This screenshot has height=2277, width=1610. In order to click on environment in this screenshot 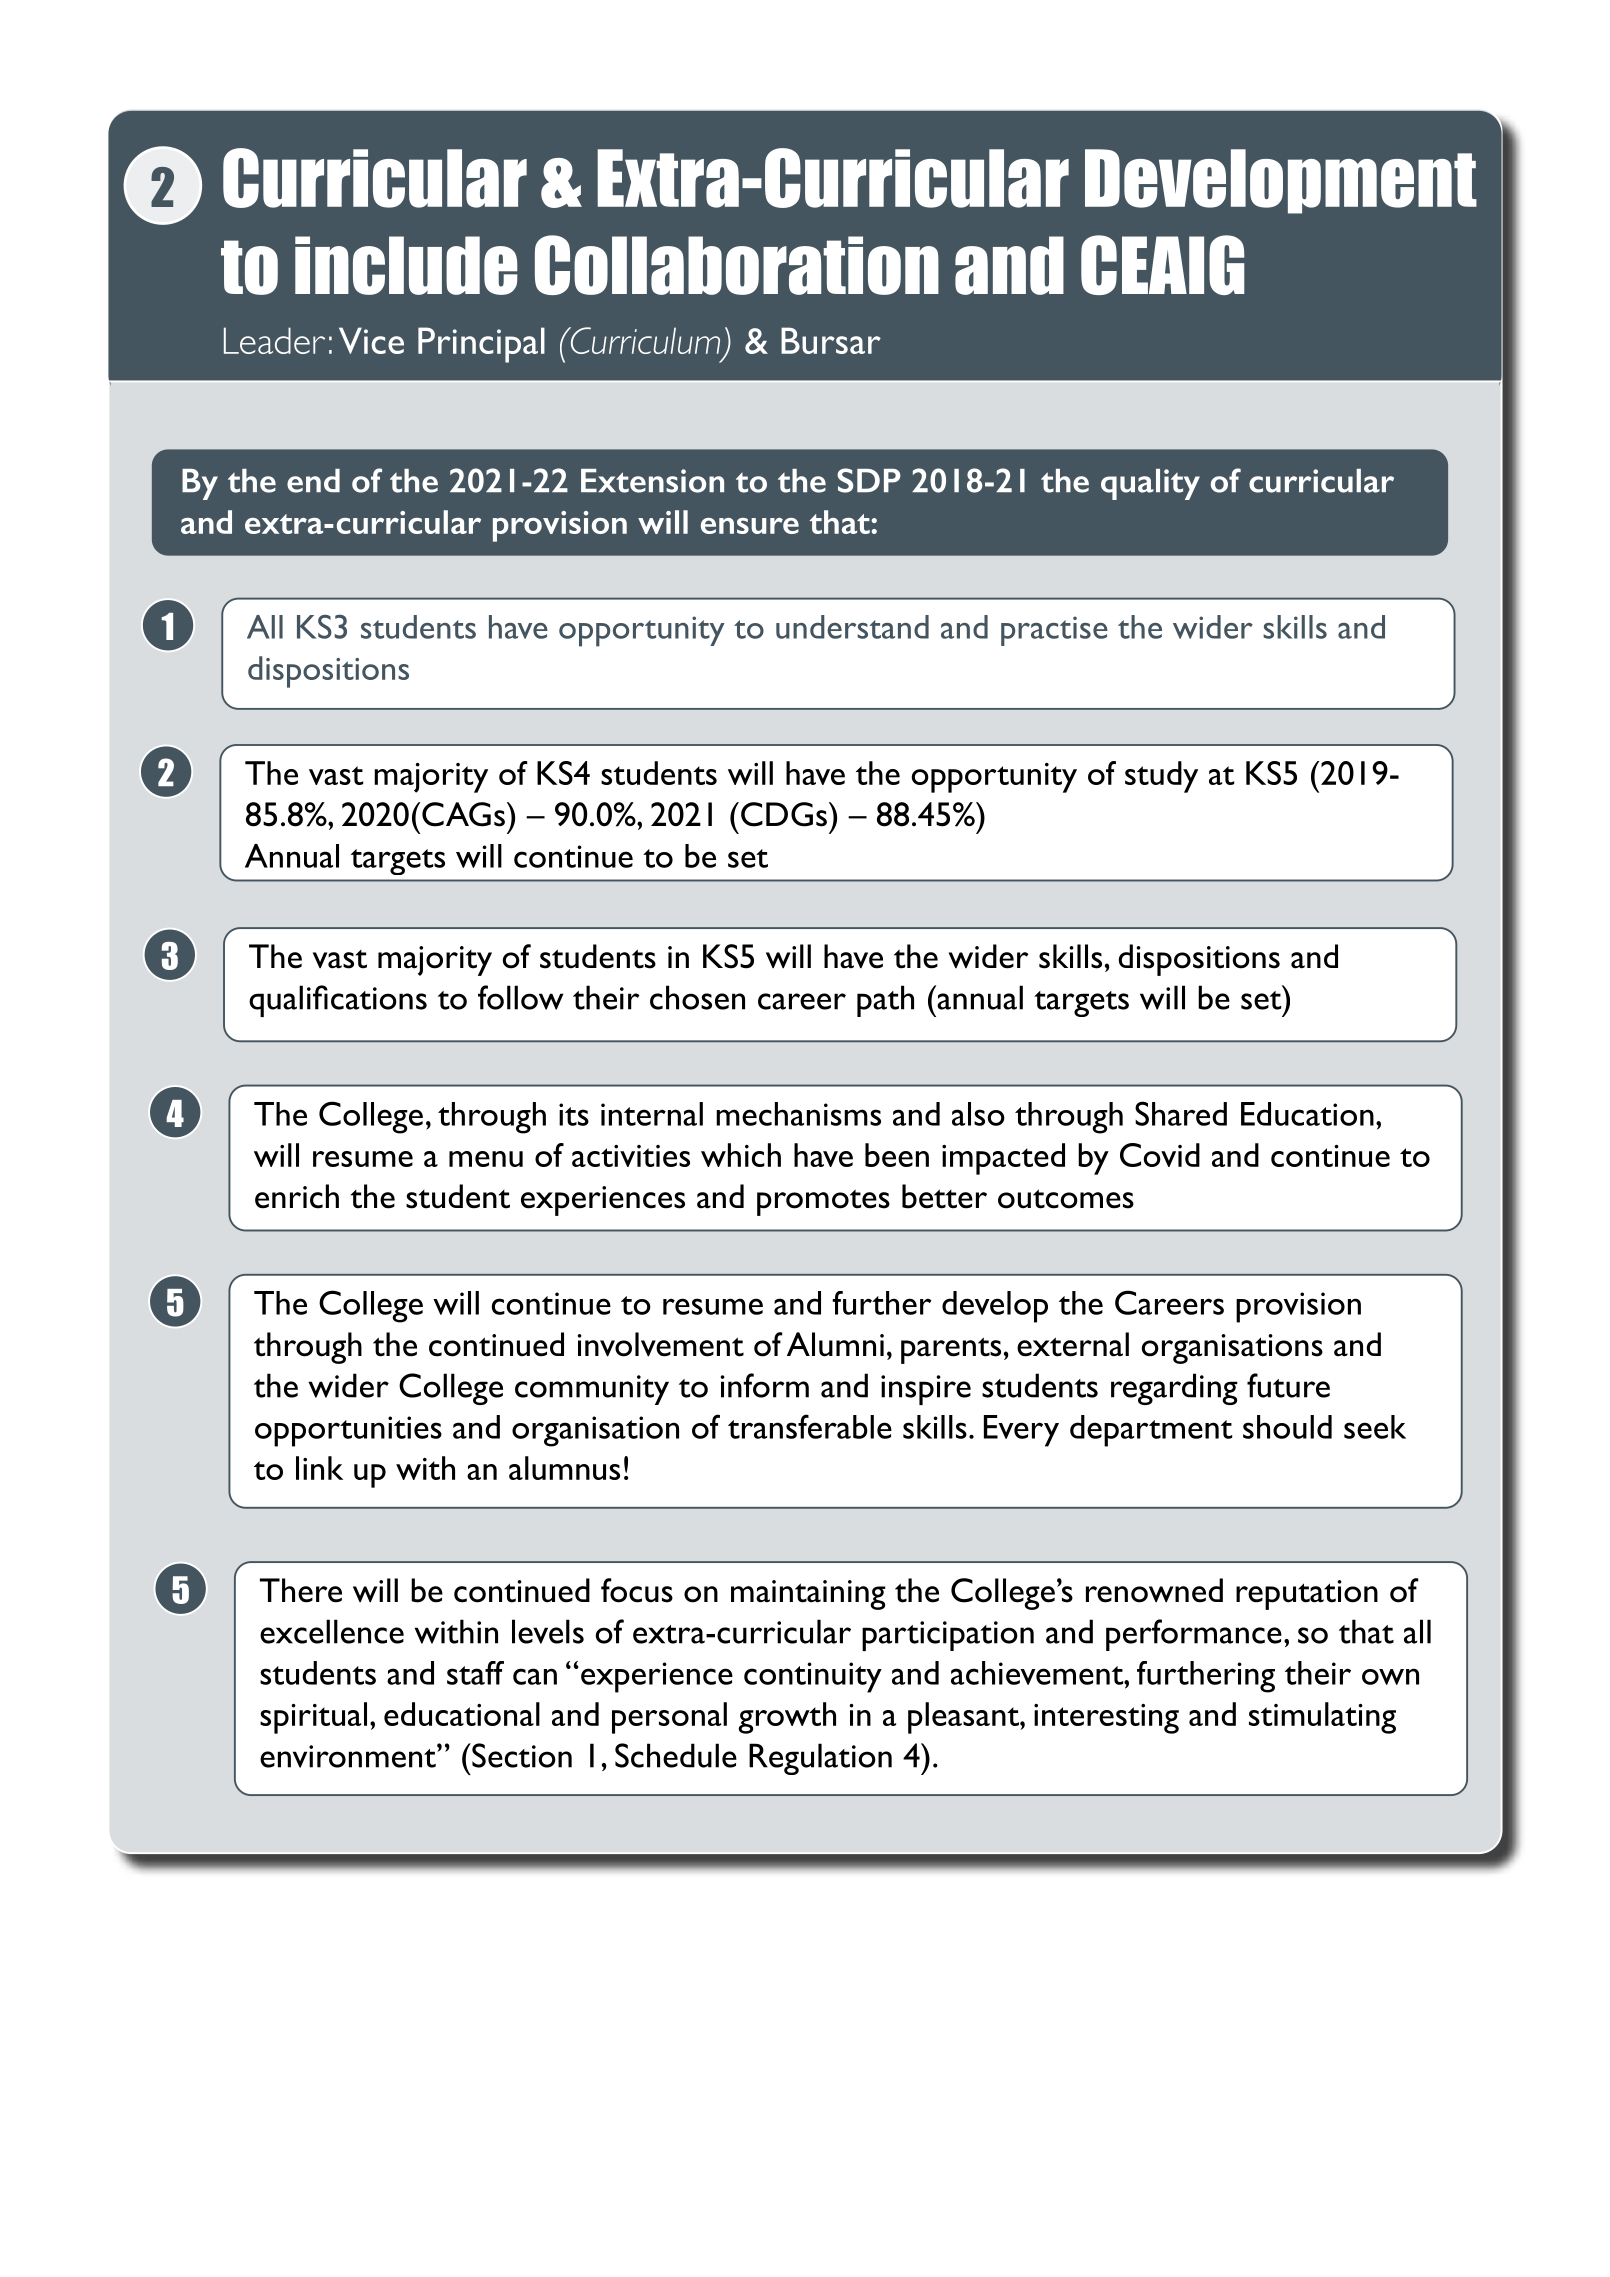, I will do `click(349, 1756)`.
